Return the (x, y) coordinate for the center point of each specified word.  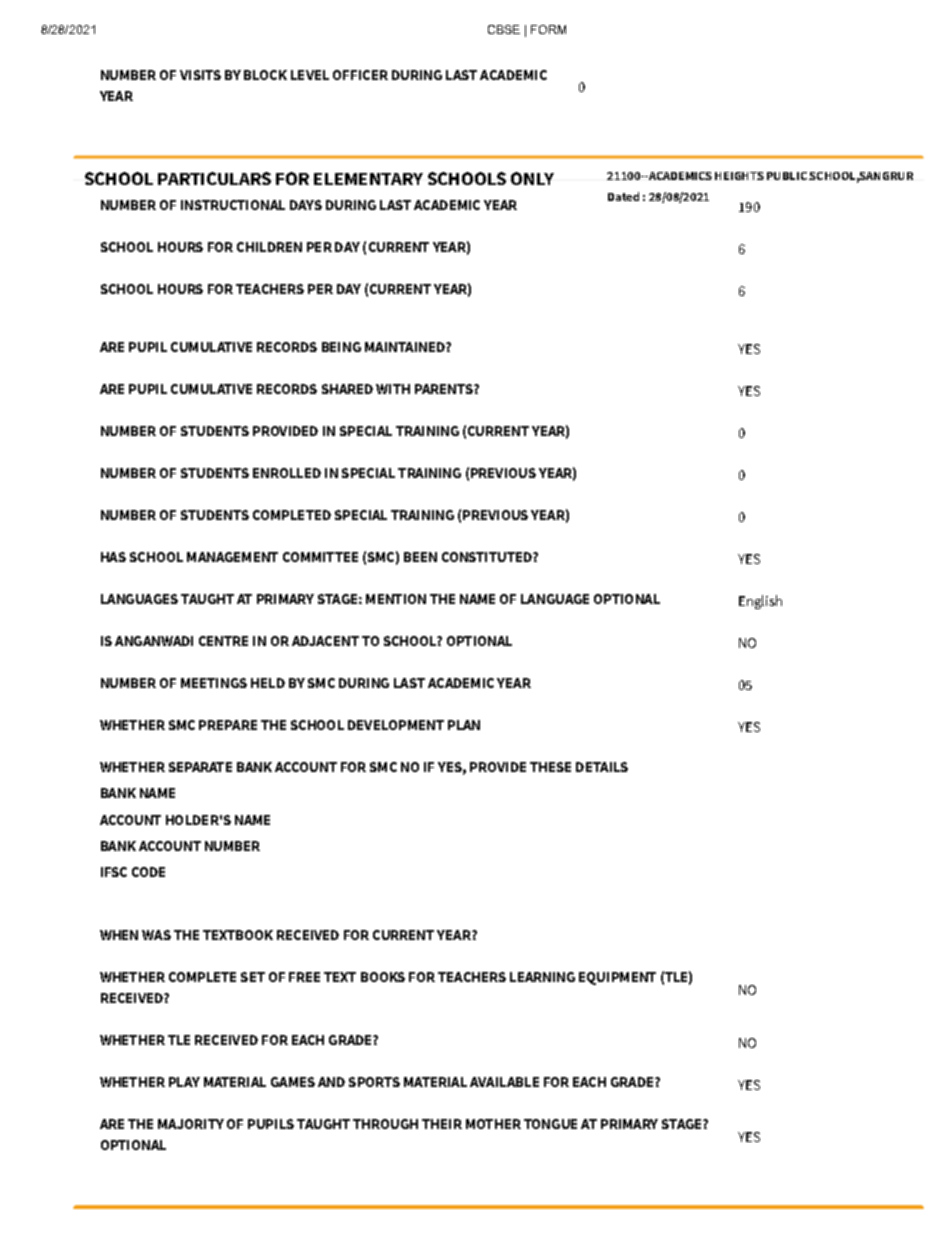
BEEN (420, 557)
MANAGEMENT (232, 557)
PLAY (184, 1082)
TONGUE (550, 1124)
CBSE (504, 29)
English (760, 602)
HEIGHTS (739, 176)
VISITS (200, 75)
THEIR (442, 1124)
